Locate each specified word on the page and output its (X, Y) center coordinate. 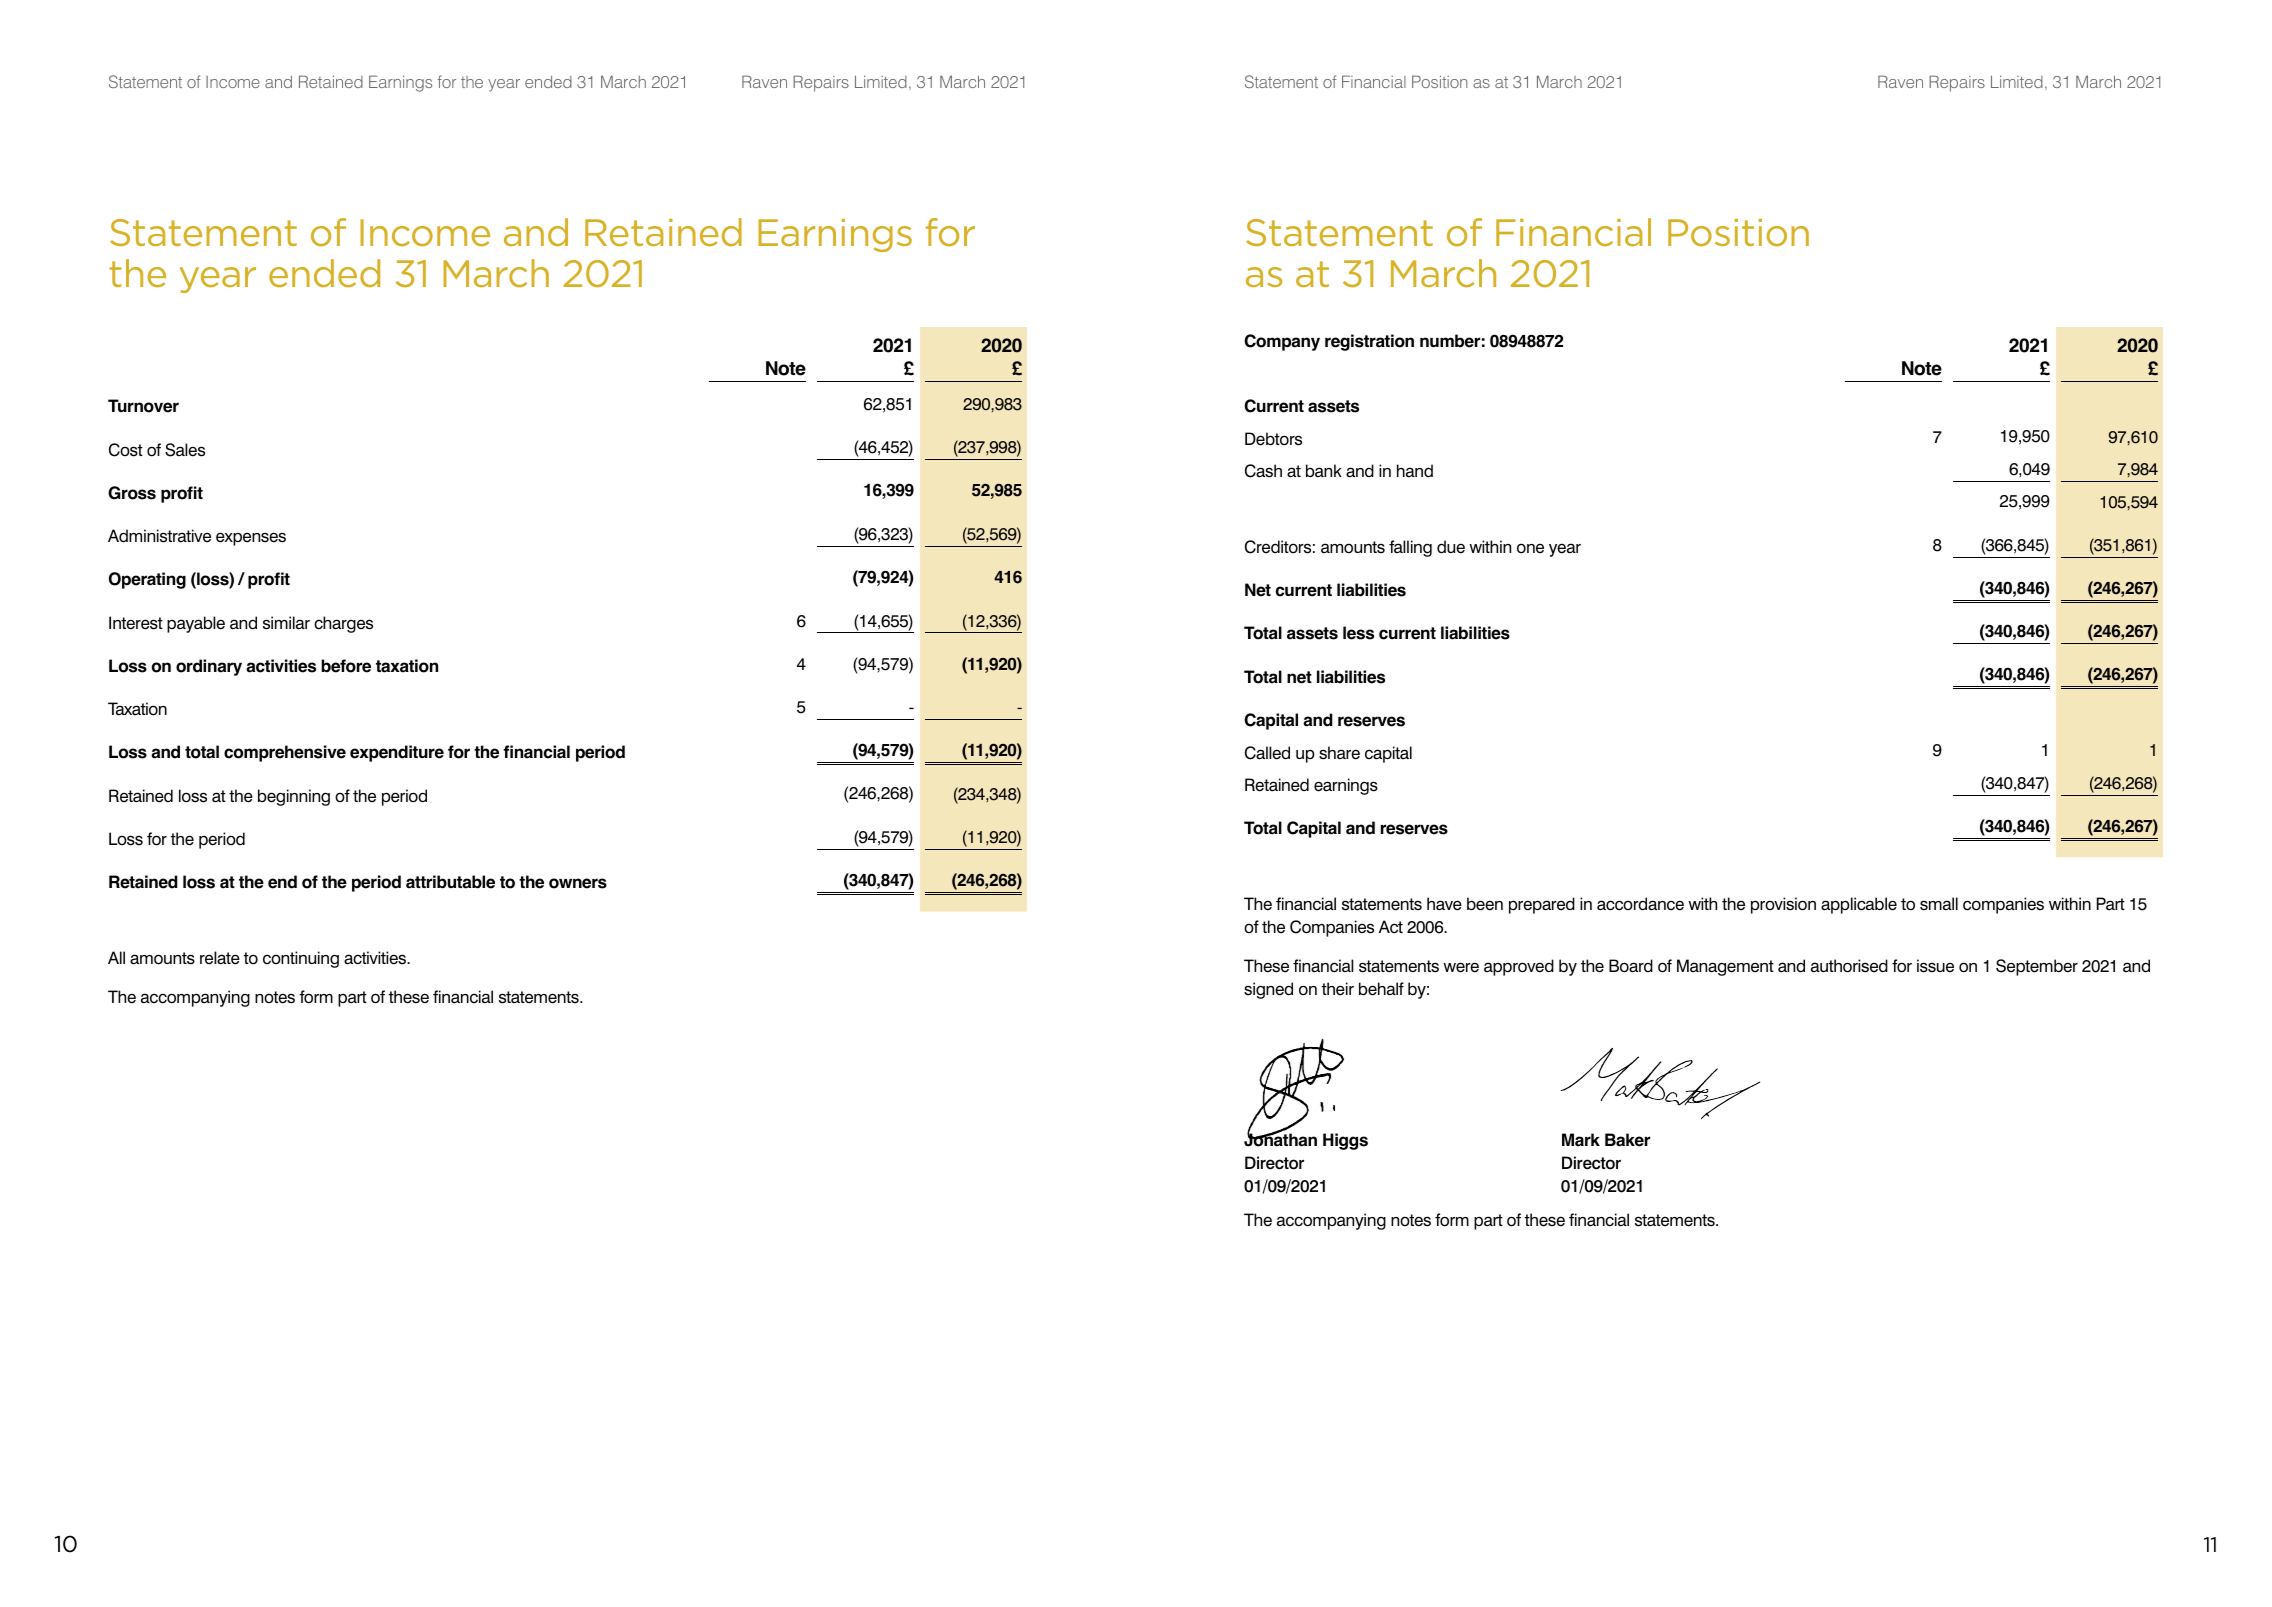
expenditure (397, 753)
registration (1369, 342)
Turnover (143, 406)
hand (1415, 471)
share (1339, 753)
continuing (301, 959)
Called (1267, 753)
